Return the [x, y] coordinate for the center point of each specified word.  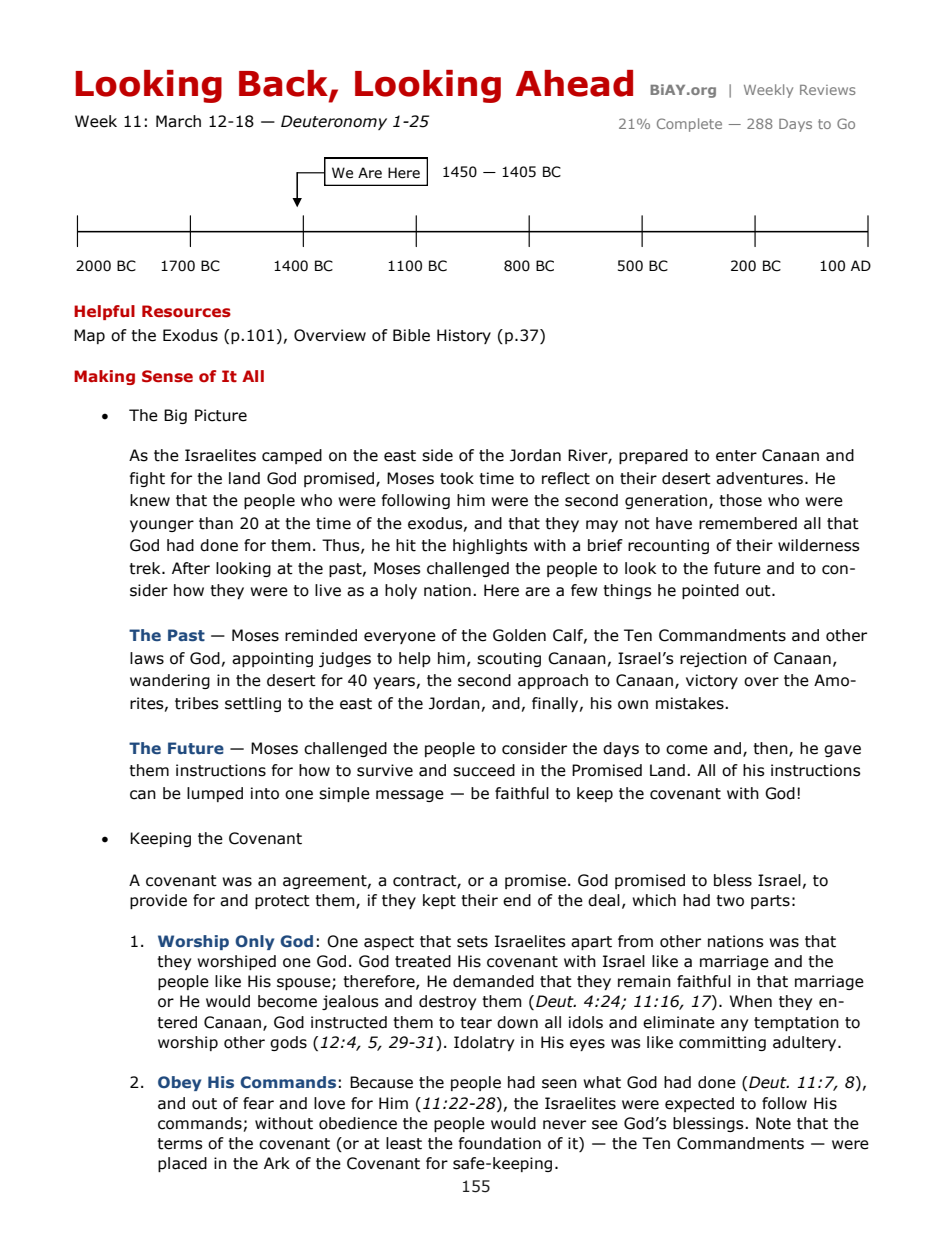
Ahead [574, 83]
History [464, 336]
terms [180, 1144]
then [771, 749]
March [178, 121]
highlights [490, 546]
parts [770, 902]
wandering [170, 681]
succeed [484, 770]
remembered [748, 523]
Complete [689, 125]
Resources [186, 311]
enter [736, 456]
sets [472, 942]
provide [158, 901]
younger [162, 526]
